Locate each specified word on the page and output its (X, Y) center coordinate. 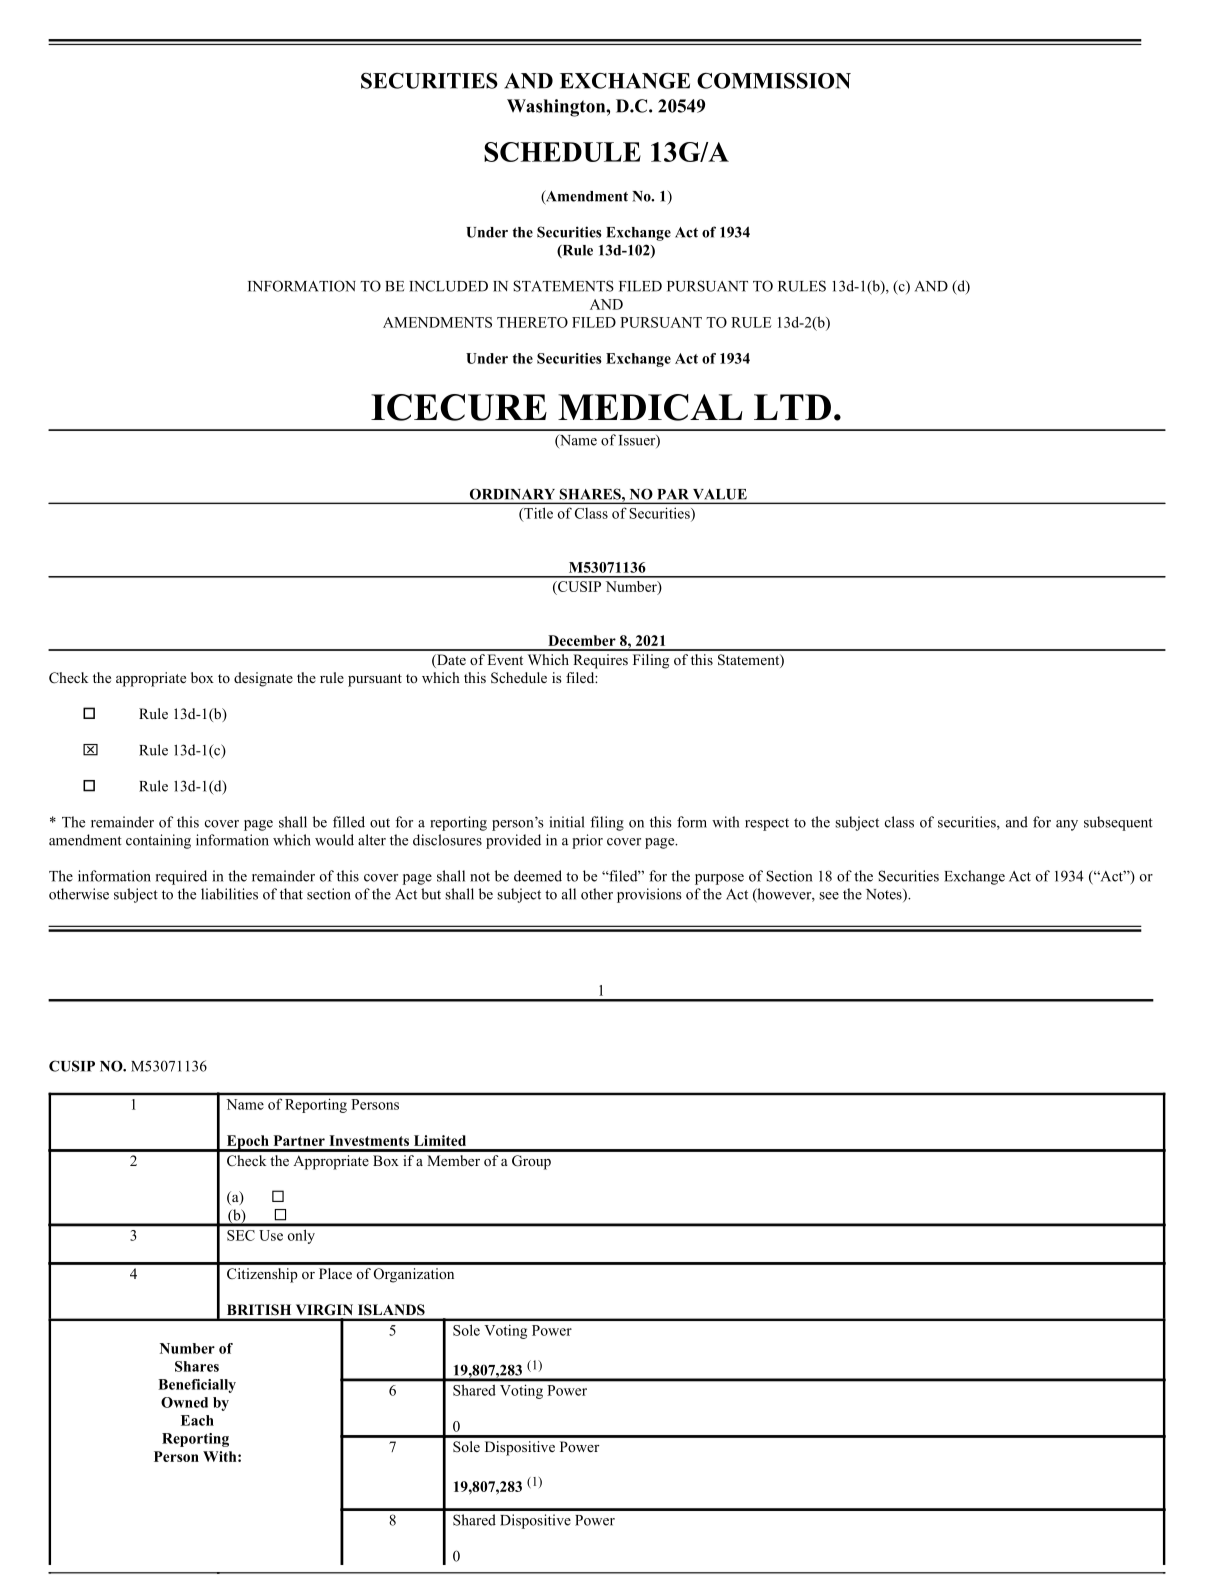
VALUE (720, 494)
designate (263, 679)
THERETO (532, 322)
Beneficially (197, 1386)
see (829, 896)
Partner (299, 1140)
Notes (885, 895)
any (1067, 825)
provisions (649, 895)
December (582, 640)
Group (531, 1162)
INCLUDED (448, 286)
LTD (792, 407)
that (291, 894)
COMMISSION (774, 81)
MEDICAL (650, 407)
